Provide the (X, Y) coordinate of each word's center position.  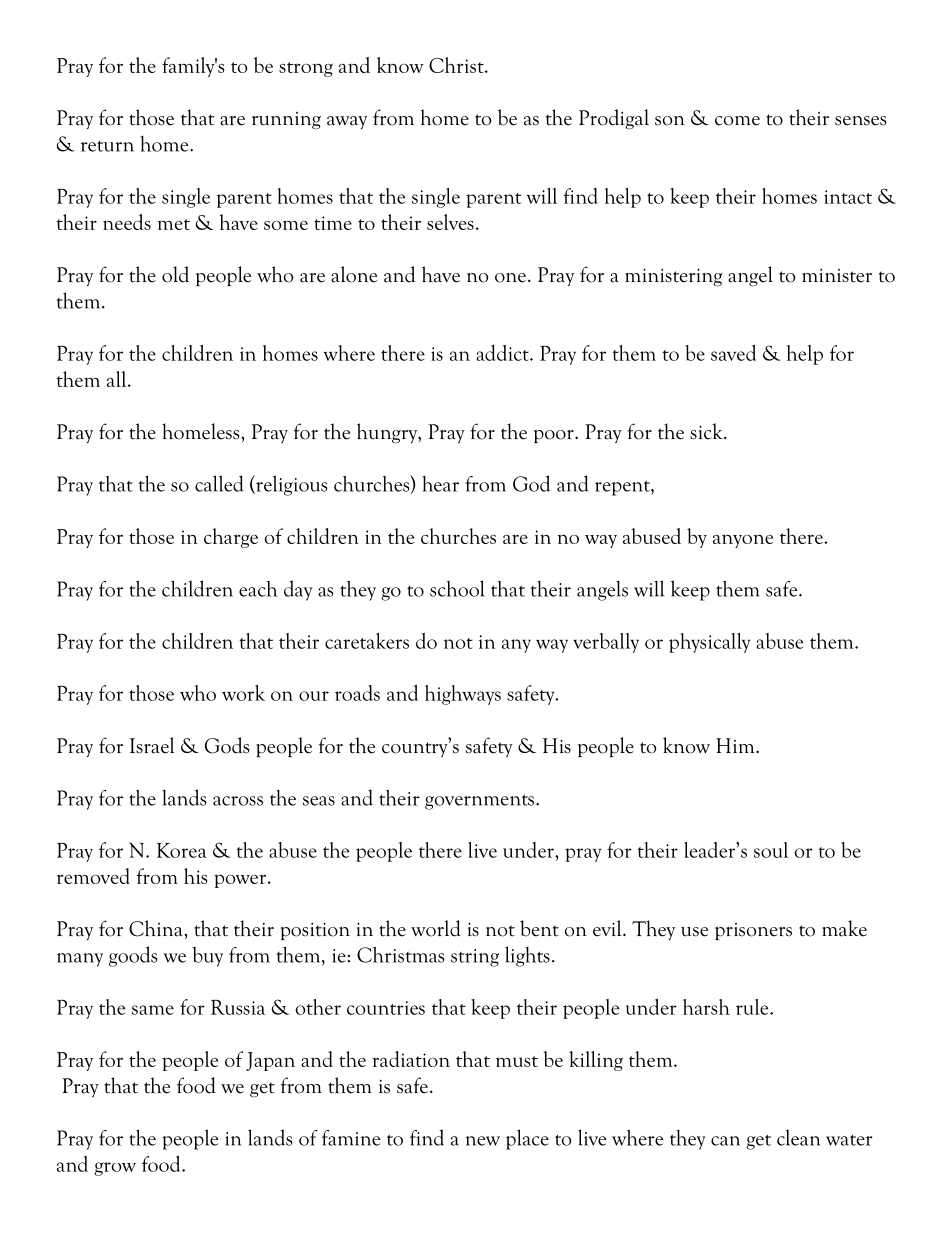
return (107, 146)
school (457, 588)
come (737, 121)
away (347, 122)
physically (709, 643)
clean (799, 1137)
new (482, 1141)
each (258, 589)
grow (115, 1169)
